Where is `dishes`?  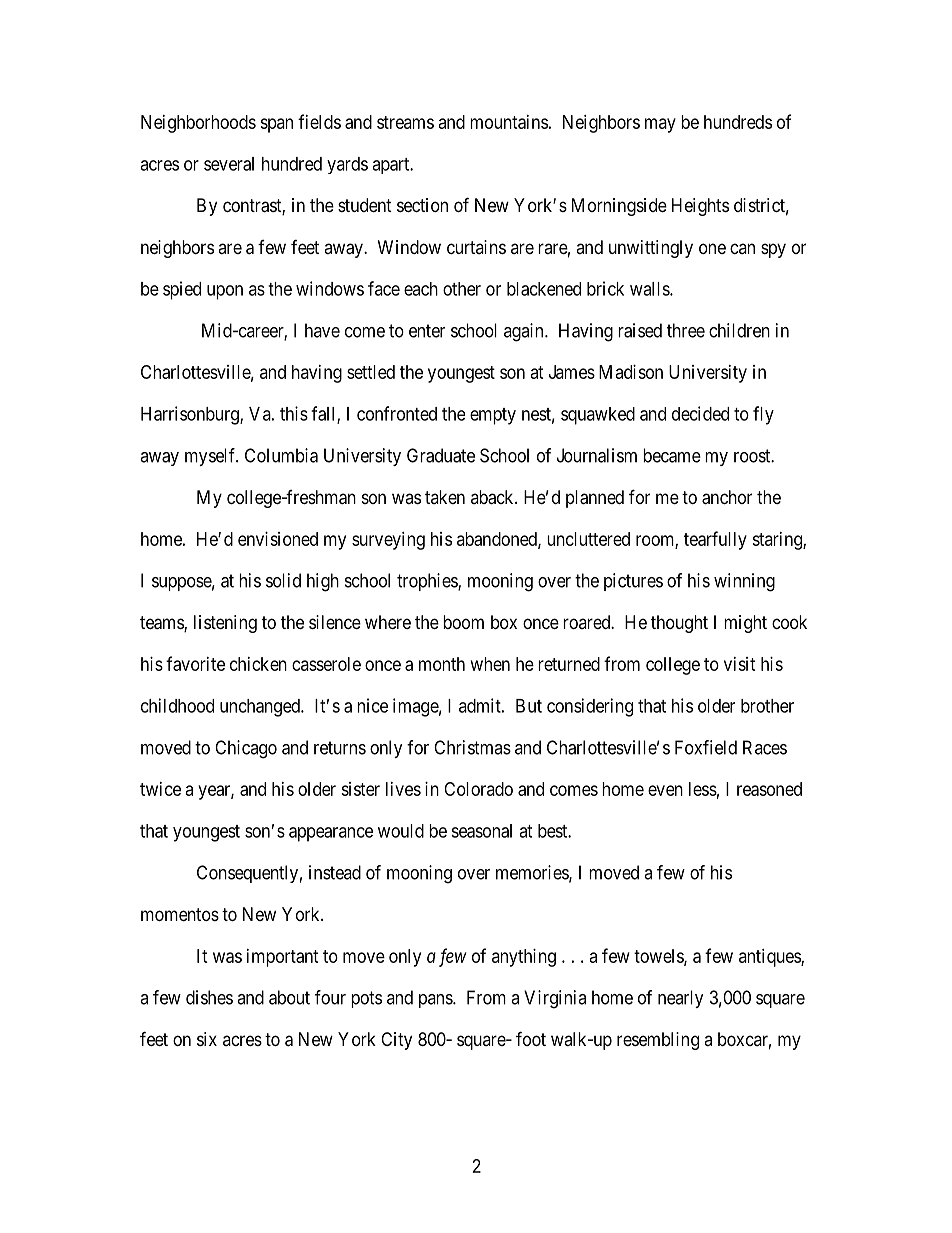
dishes is located at coordinates (209, 997).
